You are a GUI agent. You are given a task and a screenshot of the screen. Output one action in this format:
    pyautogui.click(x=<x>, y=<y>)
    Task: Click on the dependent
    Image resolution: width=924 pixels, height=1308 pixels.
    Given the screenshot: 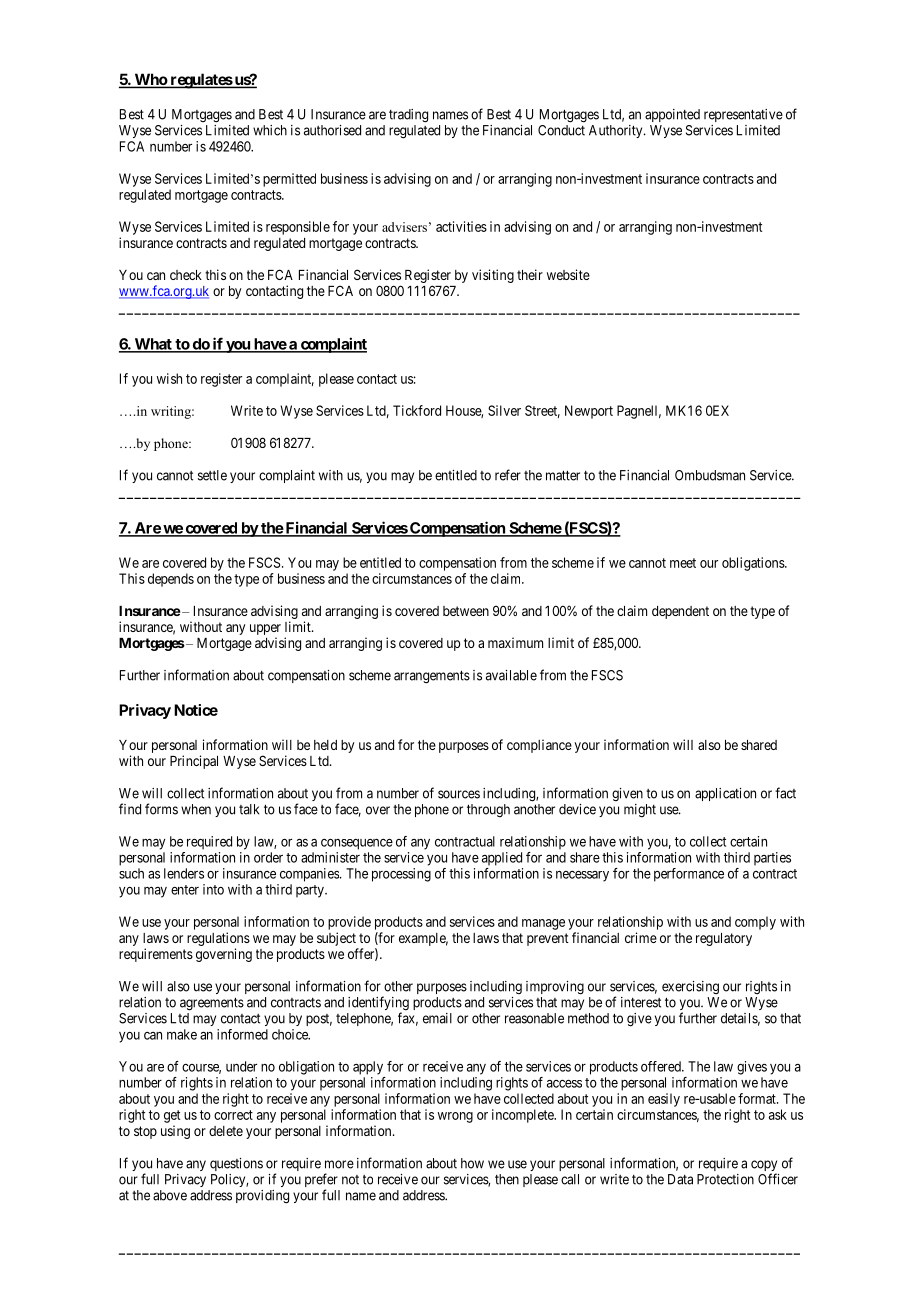 What is the action you would take?
    pyautogui.click(x=680, y=612)
